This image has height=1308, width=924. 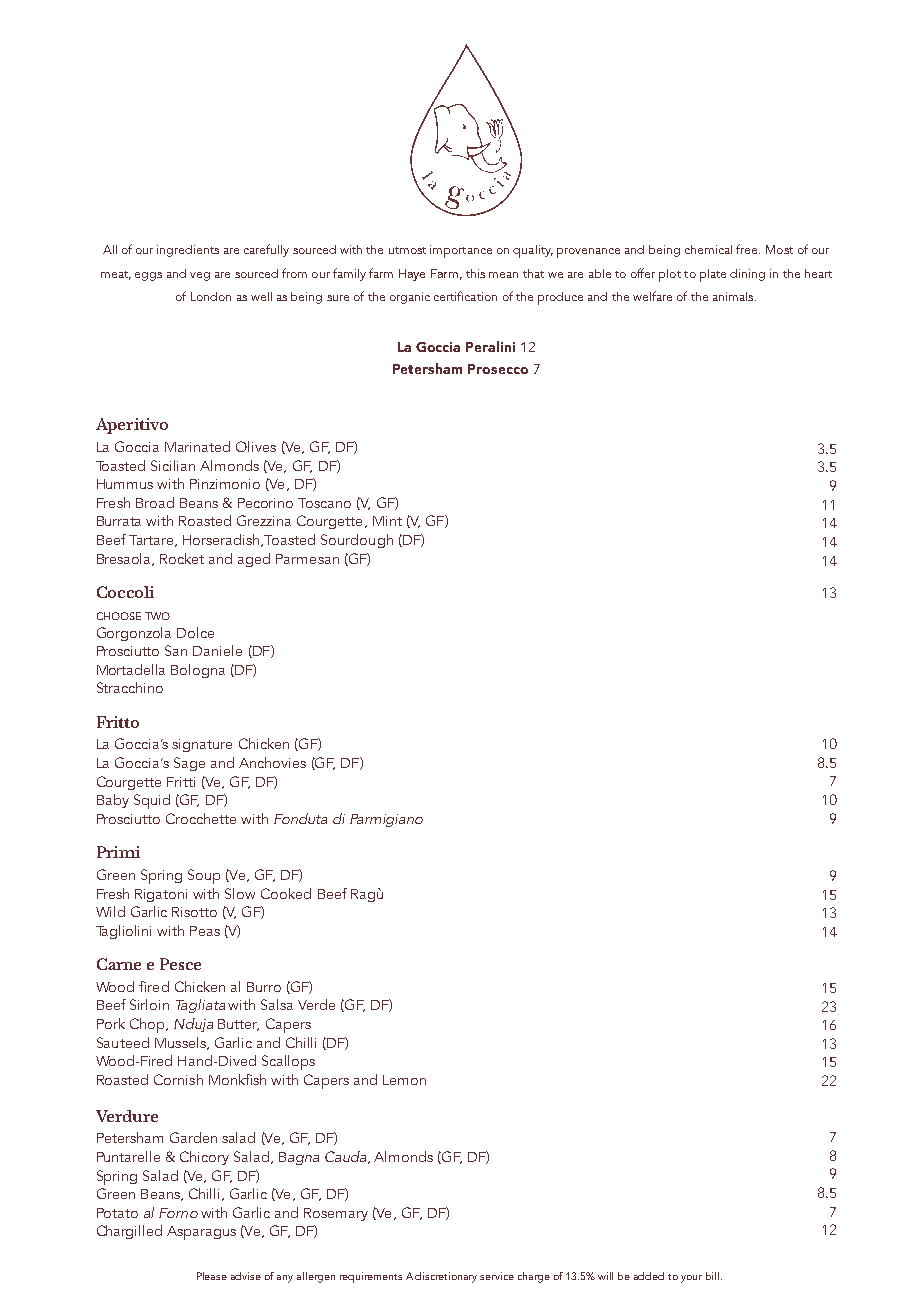 I want to click on Sage, so click(x=189, y=764).
